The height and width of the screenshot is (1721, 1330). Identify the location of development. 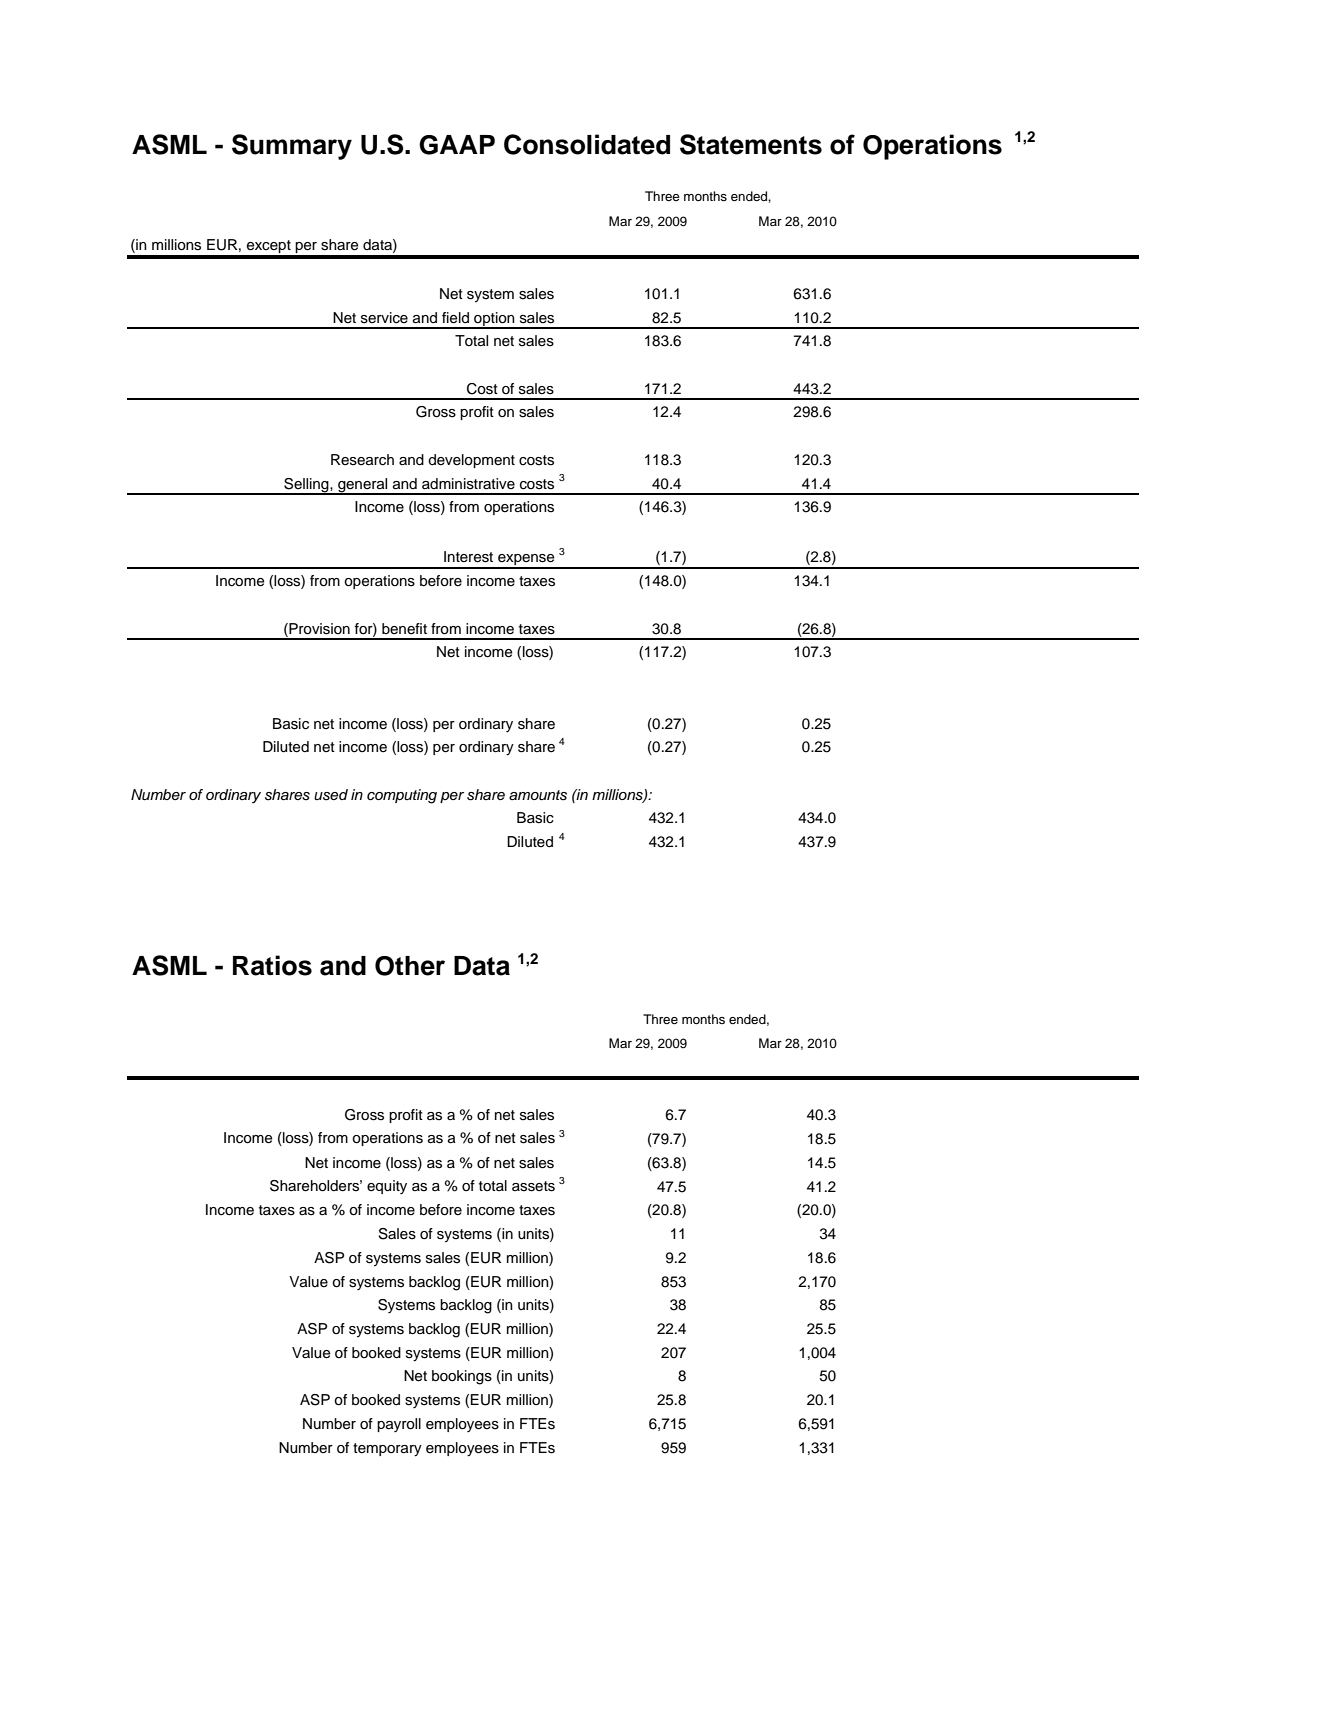
(471, 461).
